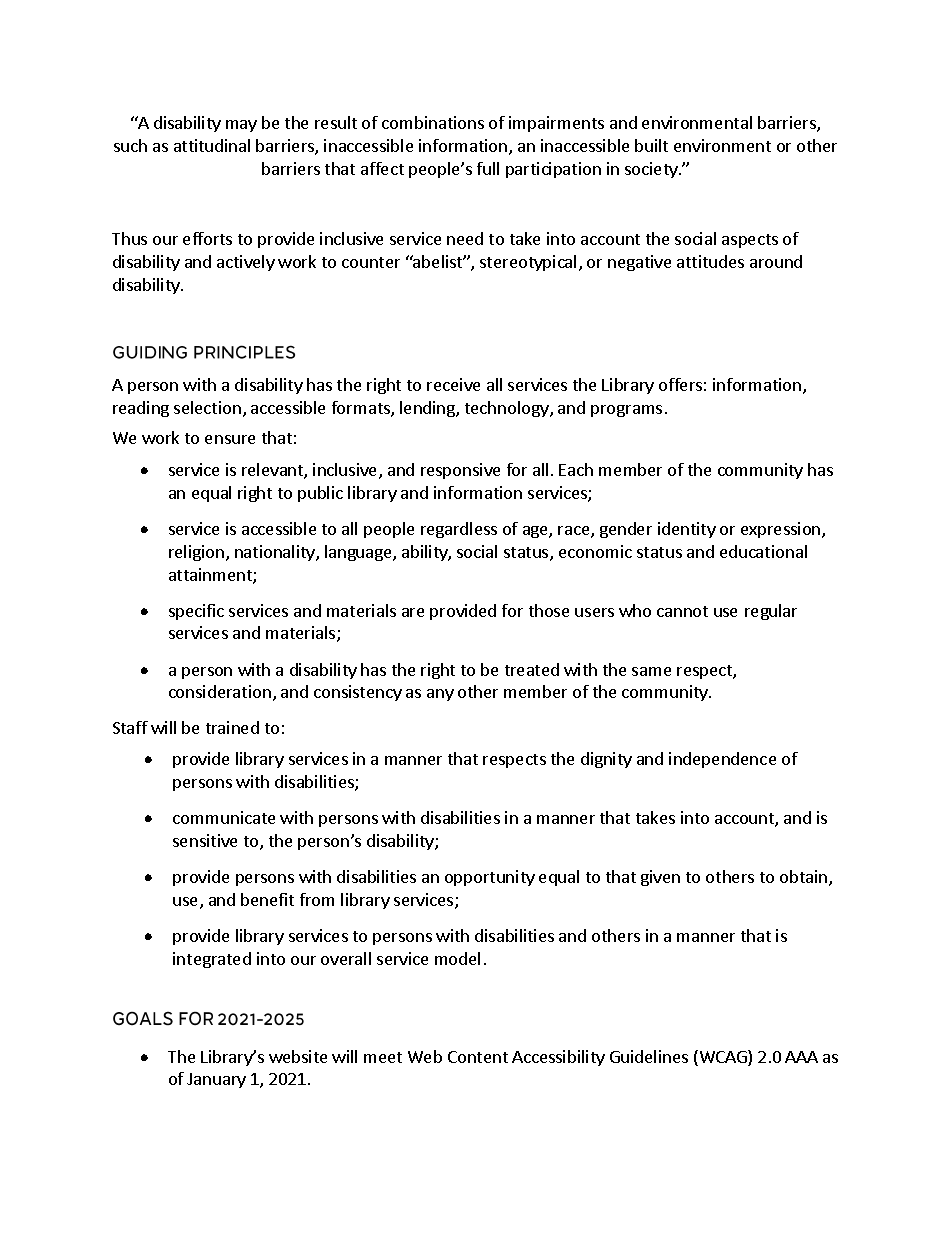 Image resolution: width=952 pixels, height=1233 pixels. Describe the element at coordinates (682, 611) in the image. I see `cannot` at that location.
